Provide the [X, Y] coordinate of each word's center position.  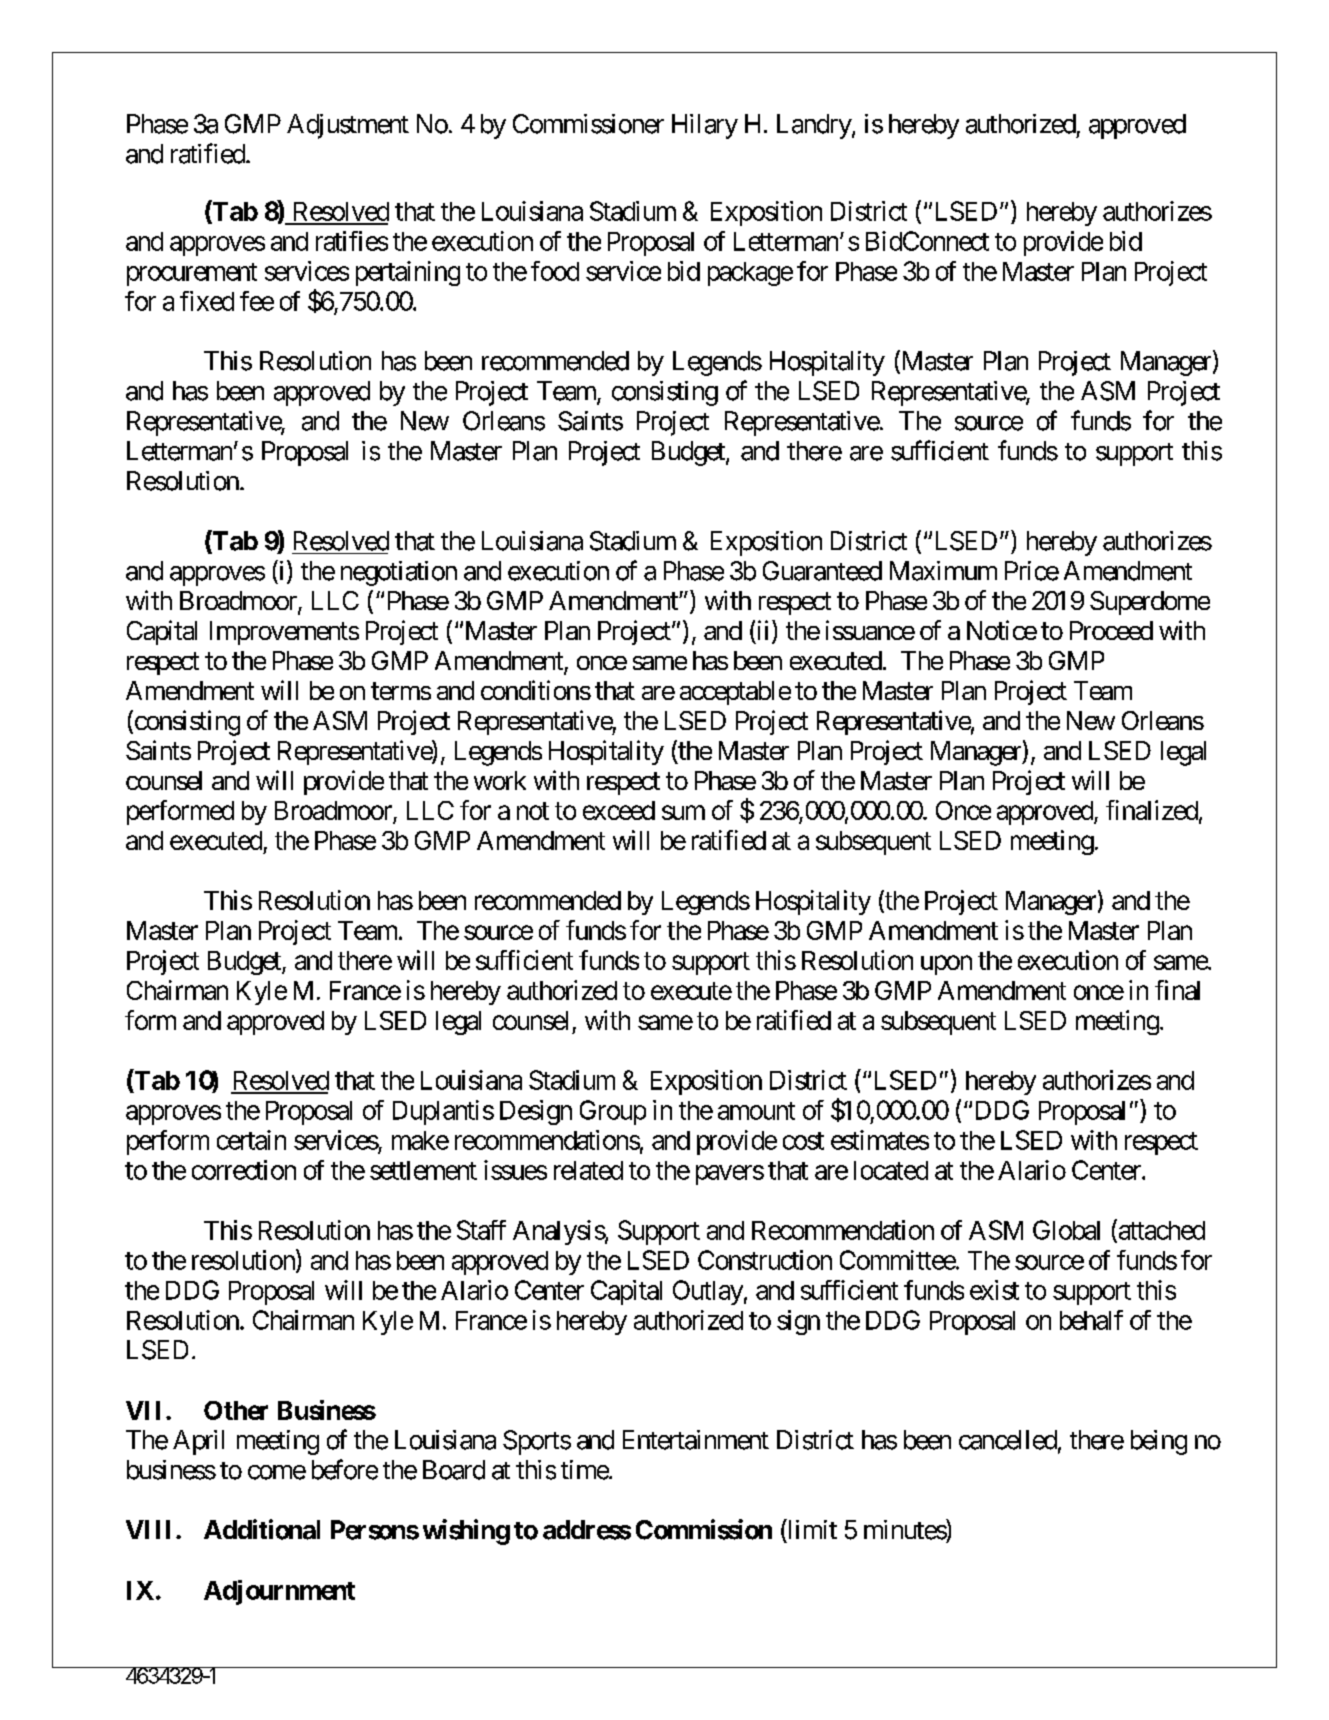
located [891, 1170]
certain [251, 1140]
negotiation [399, 573]
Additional [262, 1529]
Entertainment [696, 1440]
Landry [814, 126]
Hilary [705, 126]
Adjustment [348, 126]
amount [756, 1111]
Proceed [1111, 630]
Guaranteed [822, 571]
